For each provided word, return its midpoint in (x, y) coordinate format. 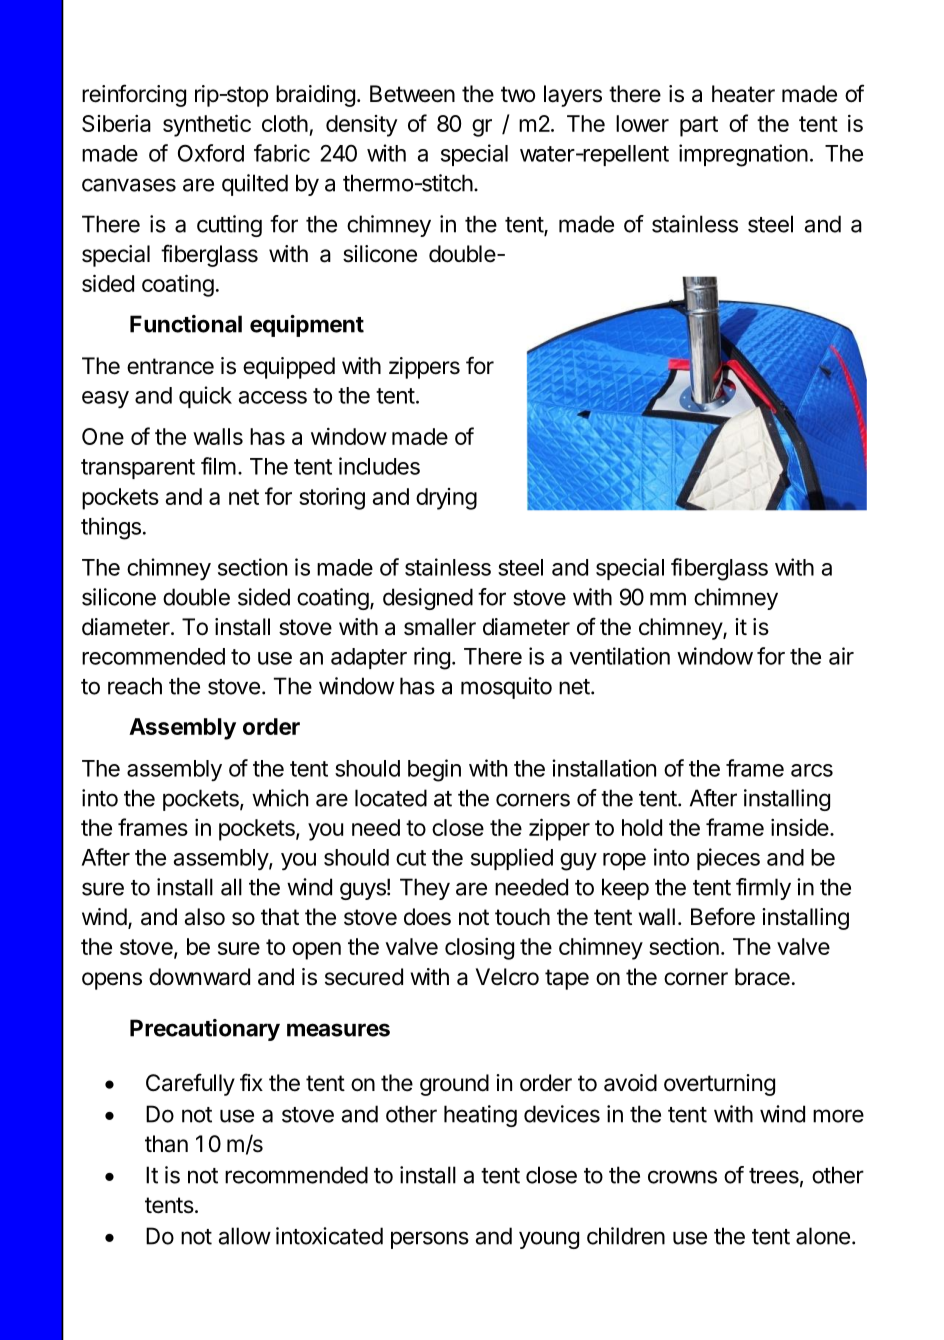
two (518, 94)
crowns (682, 1177)
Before (723, 916)
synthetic (207, 125)
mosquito (506, 688)
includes (379, 466)
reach (135, 686)
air (841, 656)
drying (446, 499)
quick (205, 397)
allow (245, 1236)
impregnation (743, 155)
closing (479, 949)
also (204, 917)
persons (430, 1240)
